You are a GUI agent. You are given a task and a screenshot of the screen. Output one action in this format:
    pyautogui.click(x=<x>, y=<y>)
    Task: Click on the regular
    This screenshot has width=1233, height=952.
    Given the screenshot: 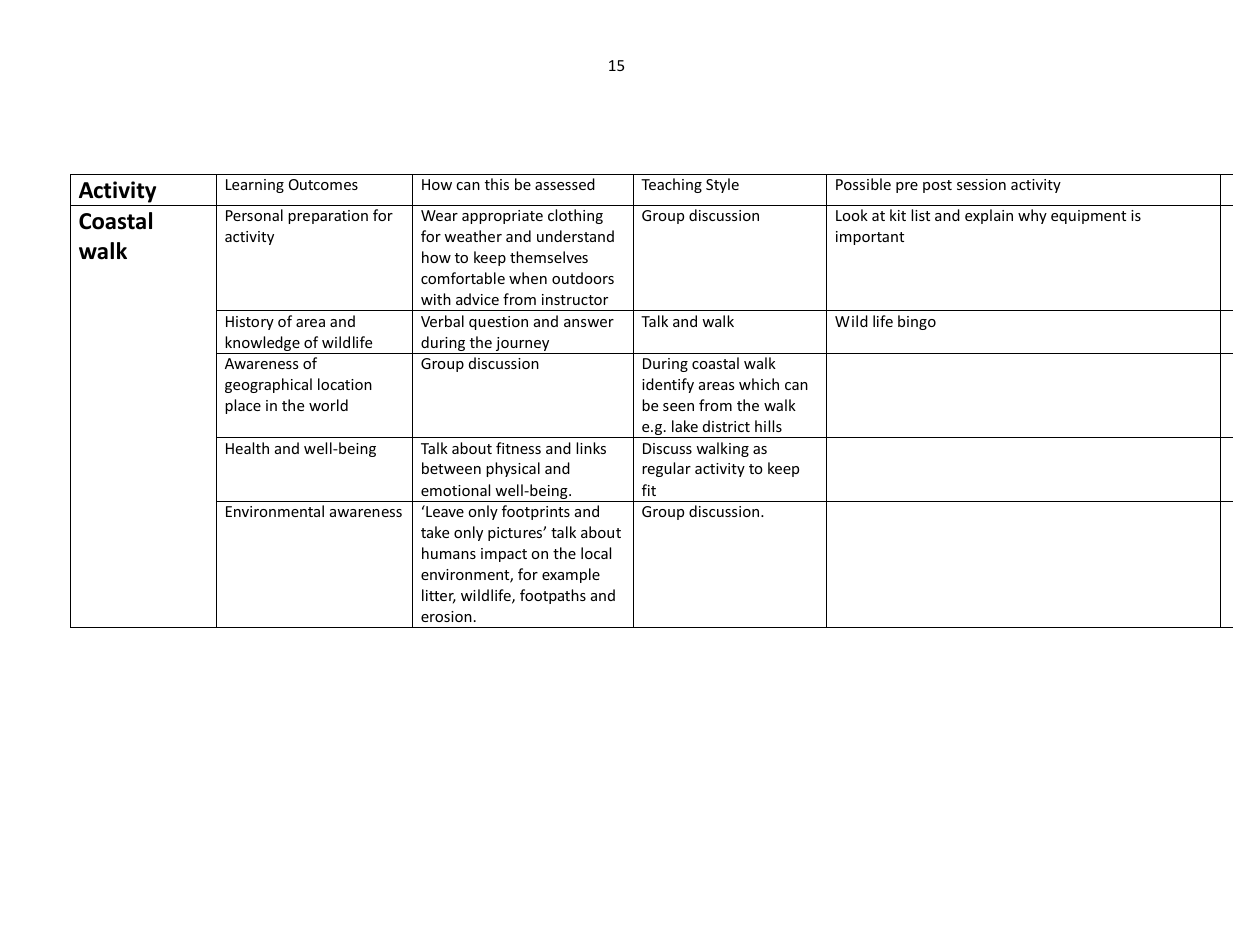 What is the action you would take?
    pyautogui.click(x=666, y=469)
